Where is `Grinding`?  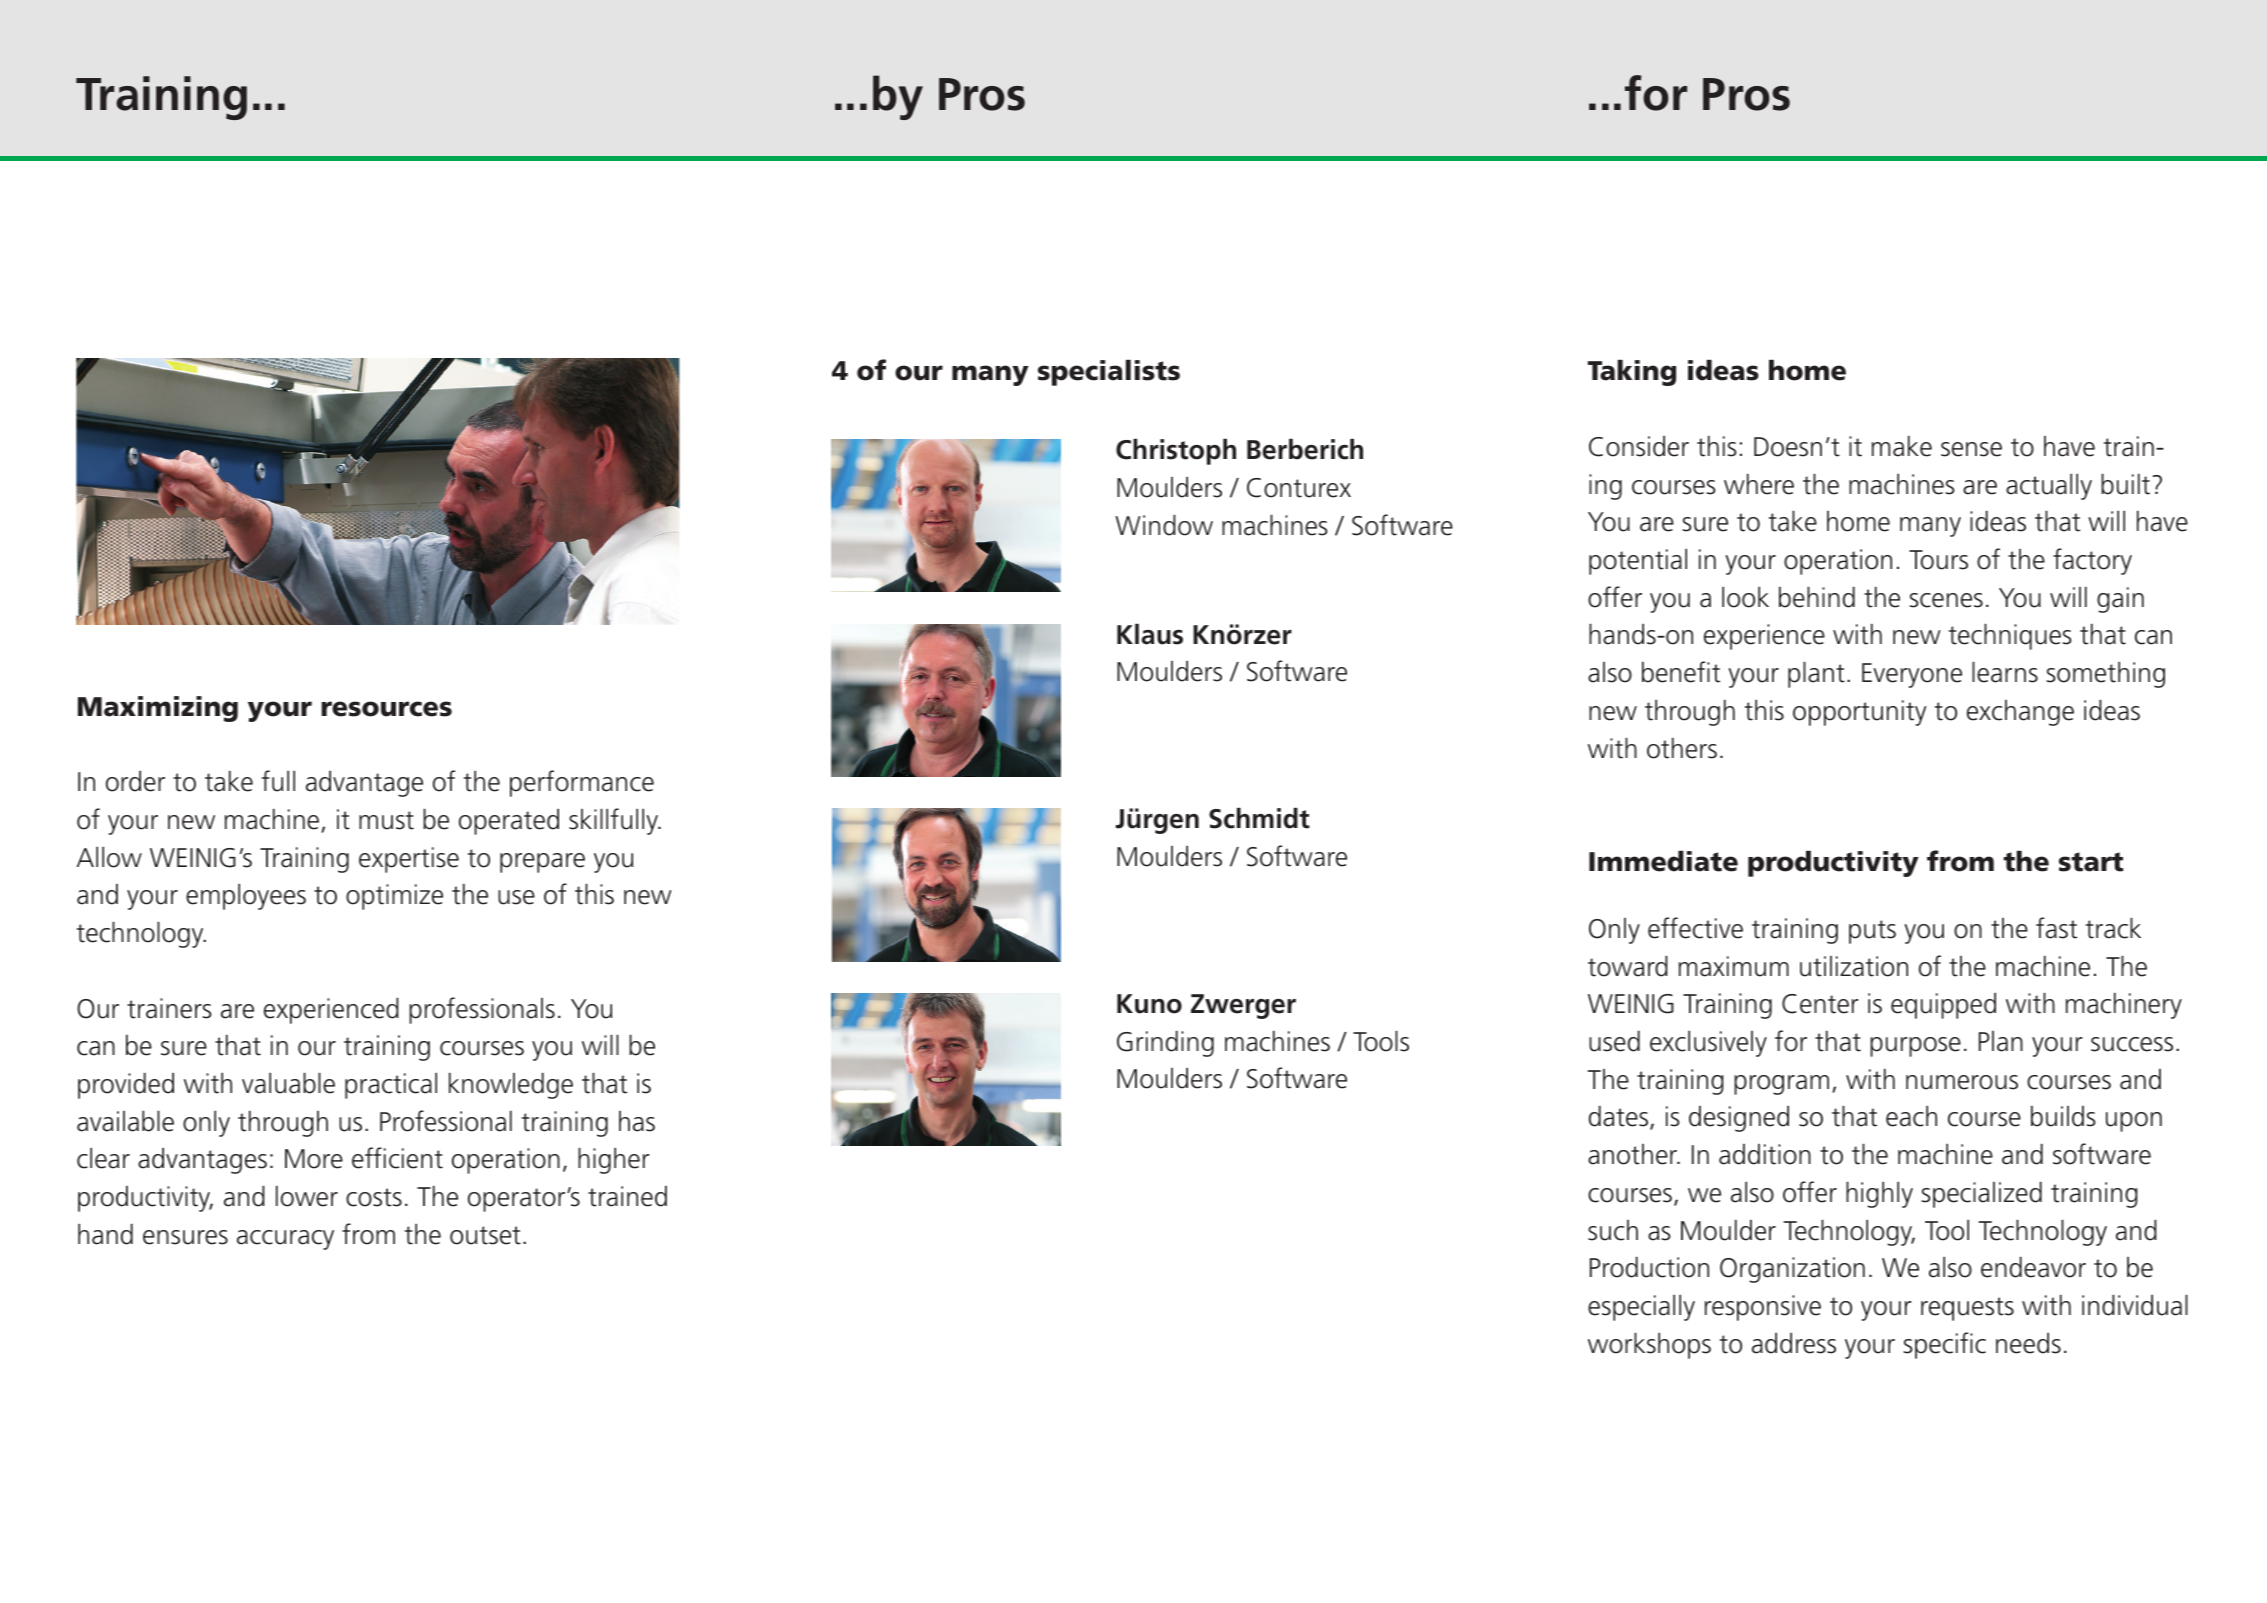
Grinding is located at coordinates (1165, 1044).
